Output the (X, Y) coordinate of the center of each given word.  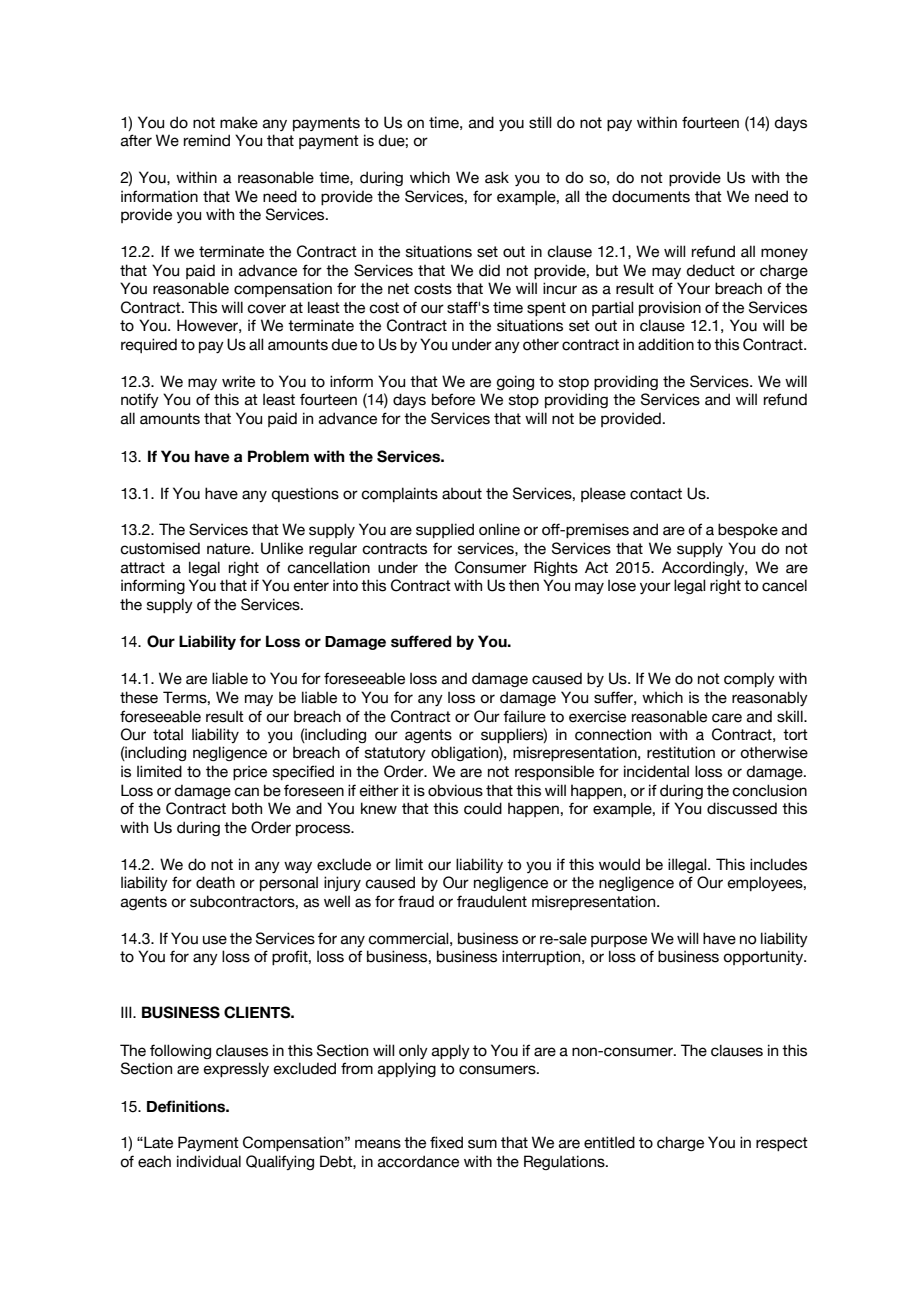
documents (651, 196)
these (139, 697)
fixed (446, 1142)
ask (497, 177)
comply (749, 679)
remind (207, 140)
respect (782, 1144)
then (524, 585)
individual (209, 1161)
